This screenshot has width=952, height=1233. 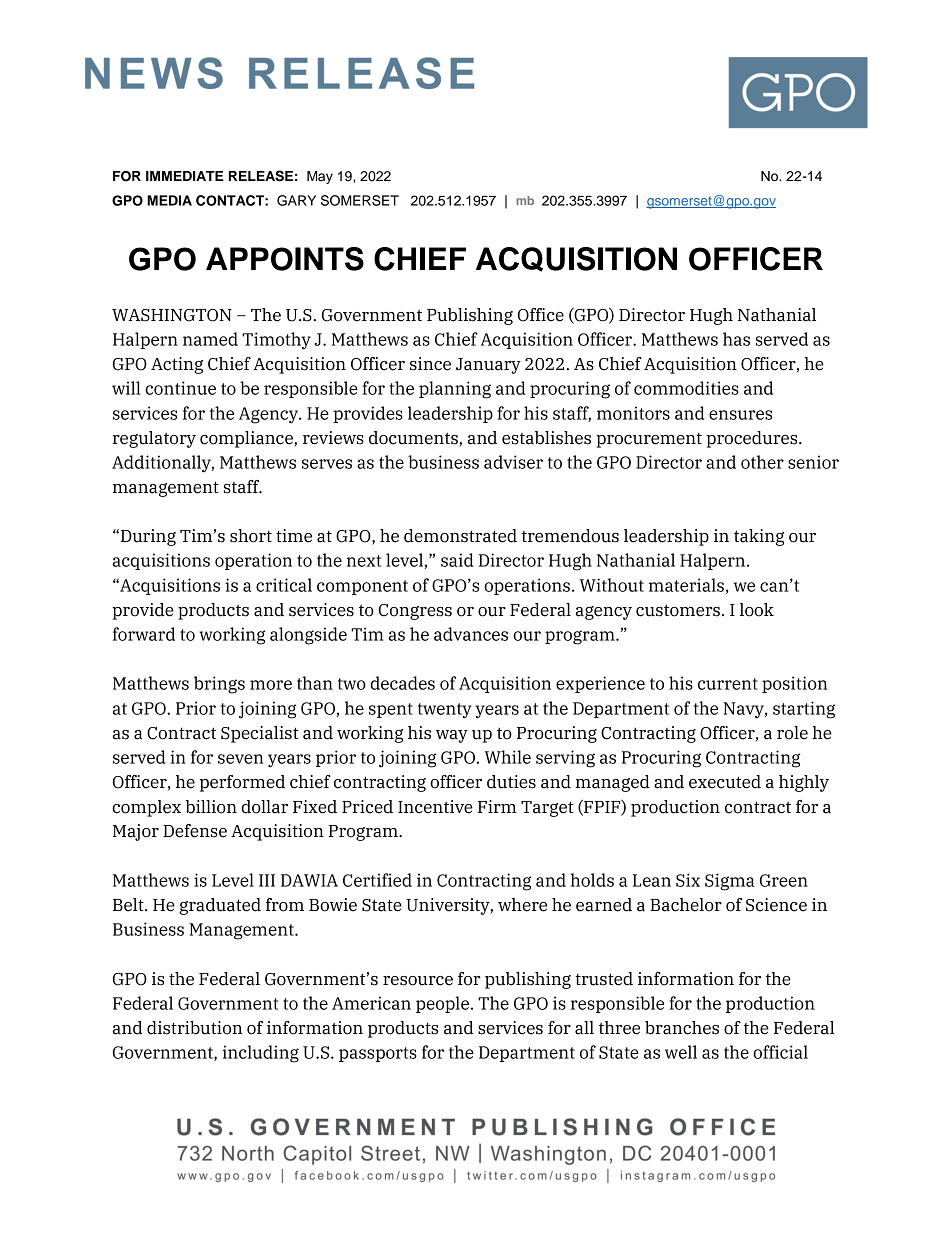 What do you see at coordinates (682, 1028) in the screenshot?
I see `branches` at bounding box center [682, 1028].
